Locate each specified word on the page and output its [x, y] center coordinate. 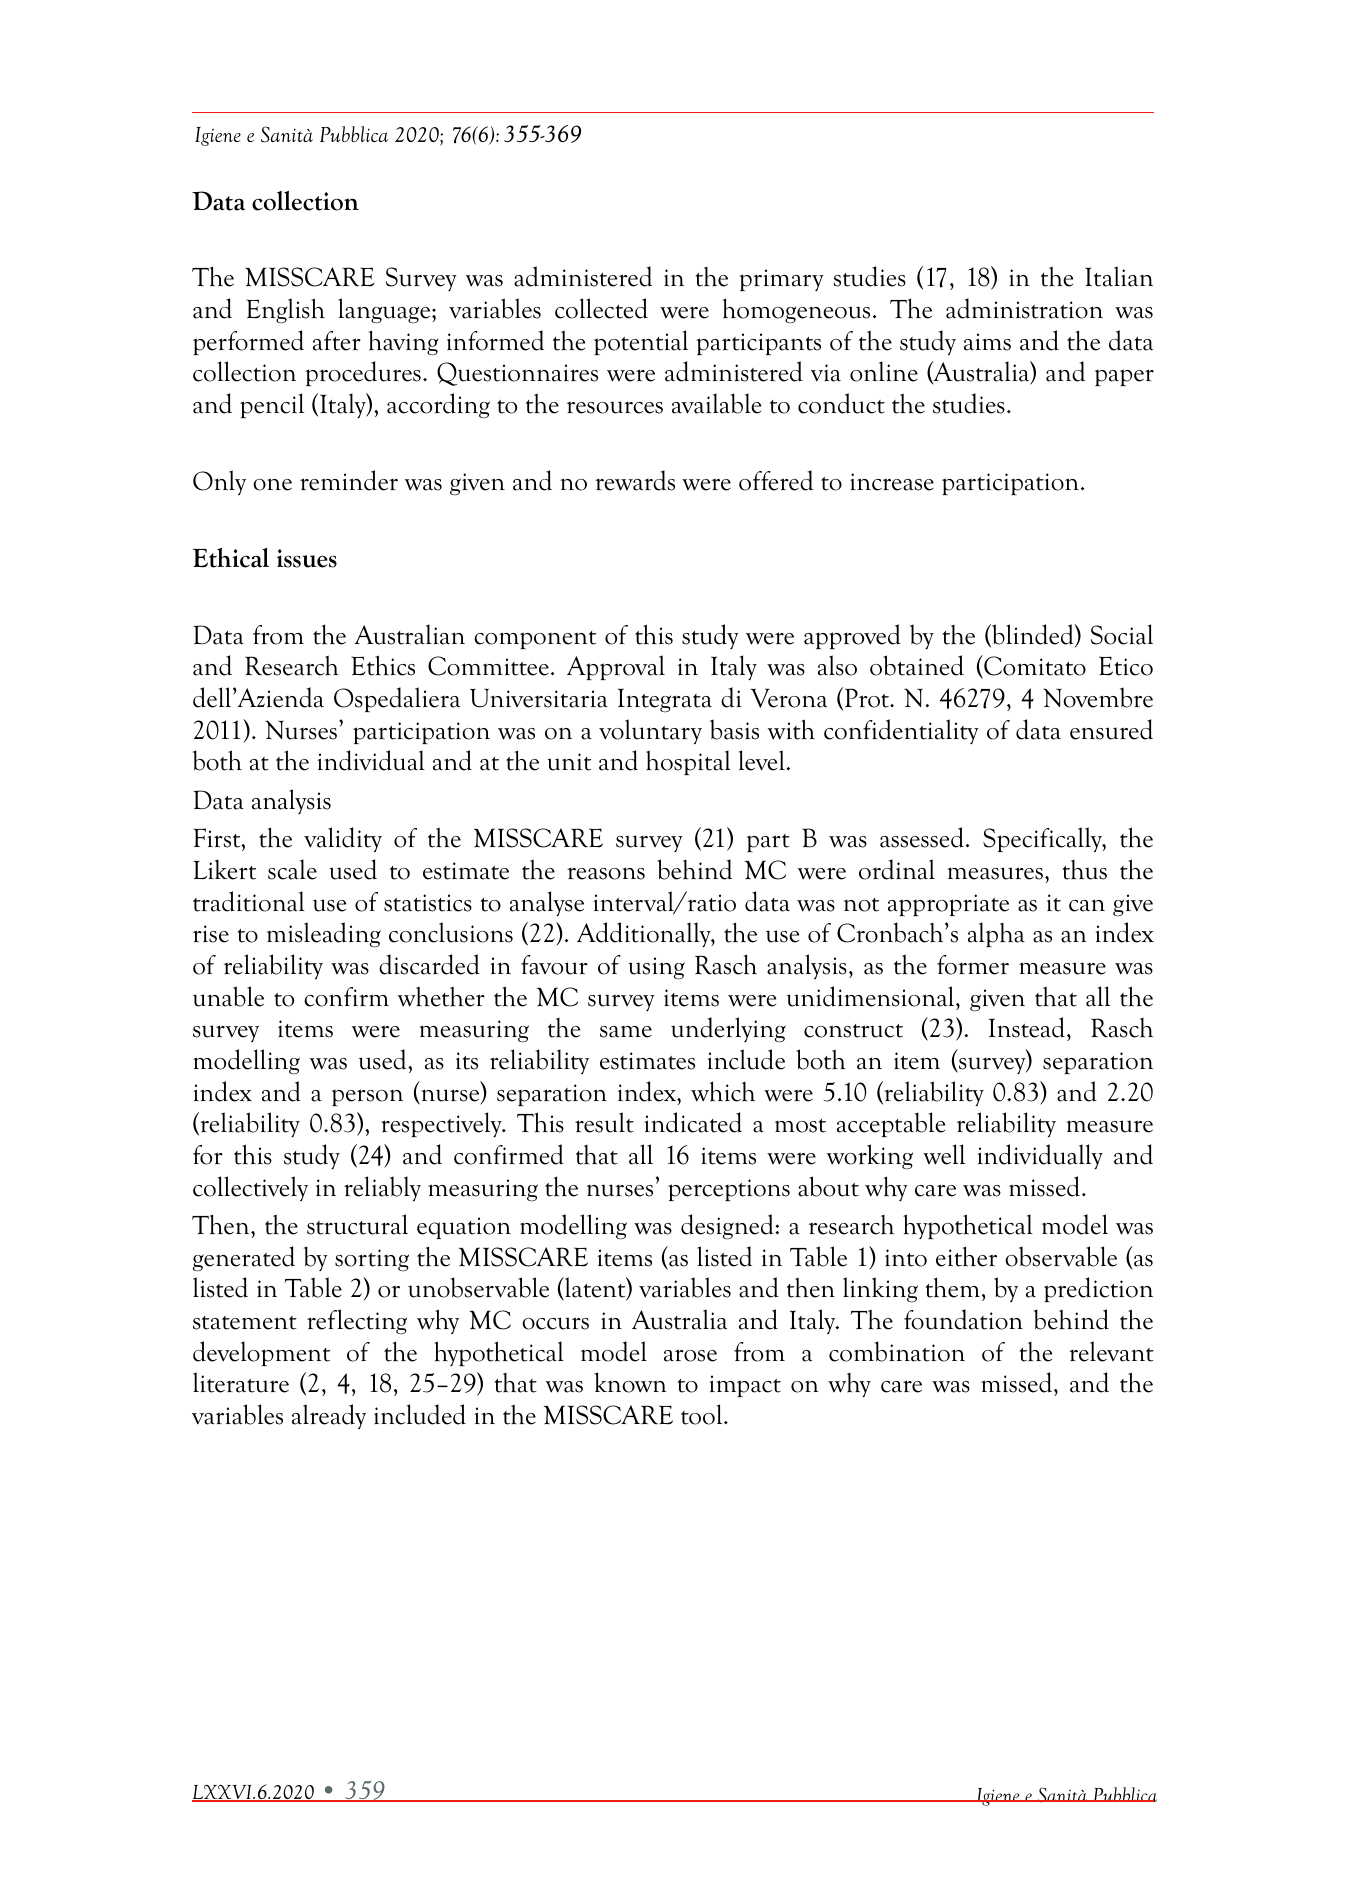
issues [307, 558]
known [630, 1382]
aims [987, 342]
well [944, 1154]
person [367, 1097]
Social [1122, 634]
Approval [616, 667]
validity [343, 839]
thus [1084, 870]
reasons [606, 873]
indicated [693, 1122]
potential [641, 342]
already [329, 1416]
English [285, 311]
